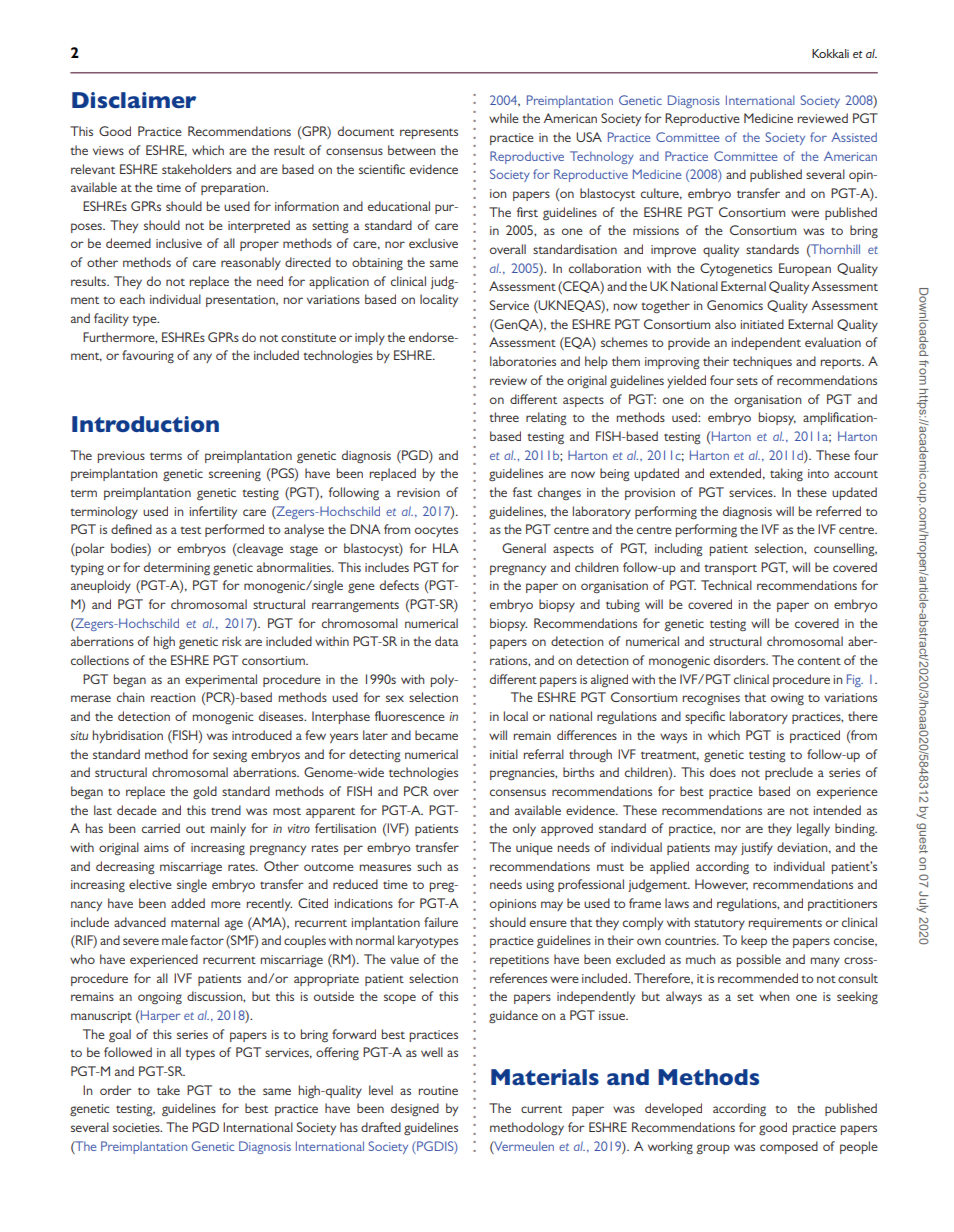 The height and width of the page is (1232, 954). I want to click on justify, so click(757, 848).
